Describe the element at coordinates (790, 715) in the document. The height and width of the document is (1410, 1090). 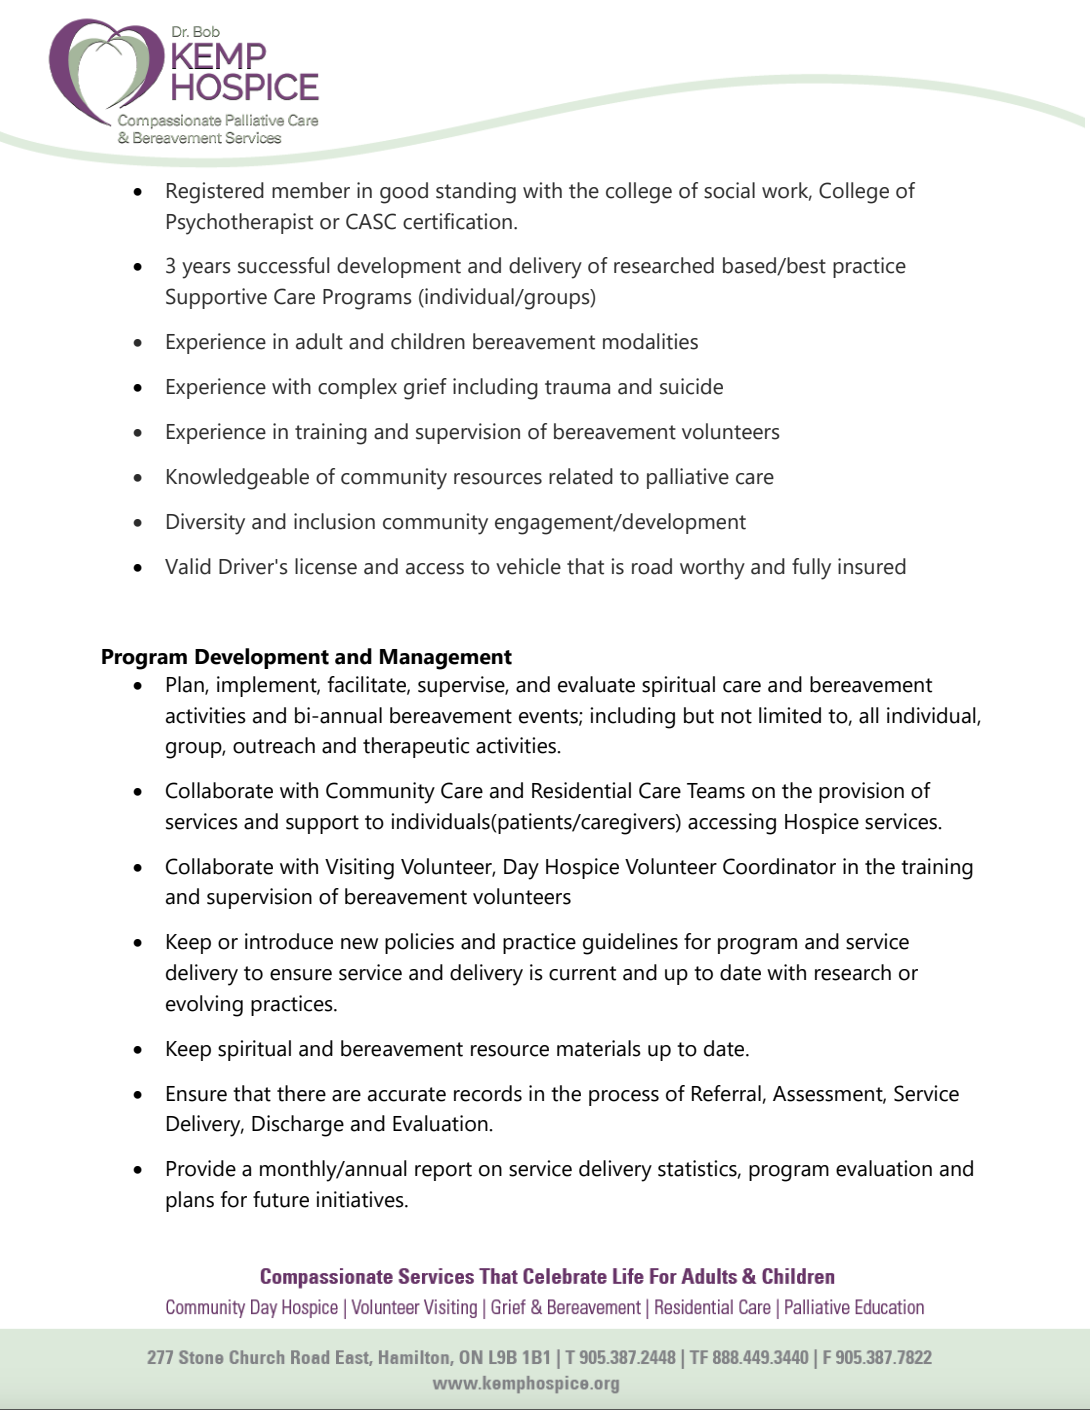
I see `limited` at that location.
